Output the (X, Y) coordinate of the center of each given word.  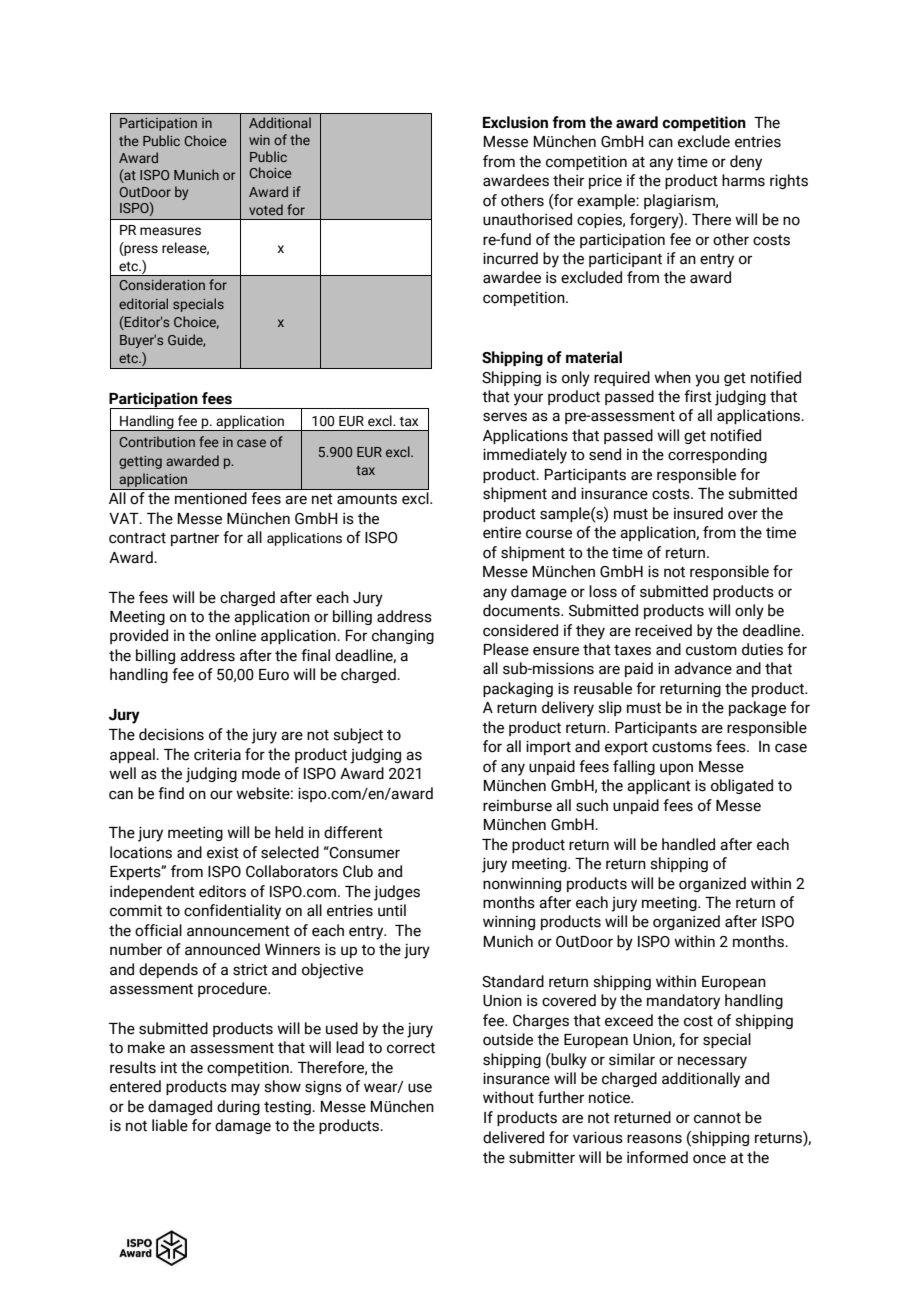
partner (195, 539)
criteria (217, 754)
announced (222, 949)
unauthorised (527, 219)
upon (676, 769)
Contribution (157, 441)
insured (698, 513)
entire (502, 533)
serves (505, 417)
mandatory (683, 1002)
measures (170, 231)
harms (743, 180)
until (392, 910)
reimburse (517, 805)
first (698, 396)
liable (170, 1125)
